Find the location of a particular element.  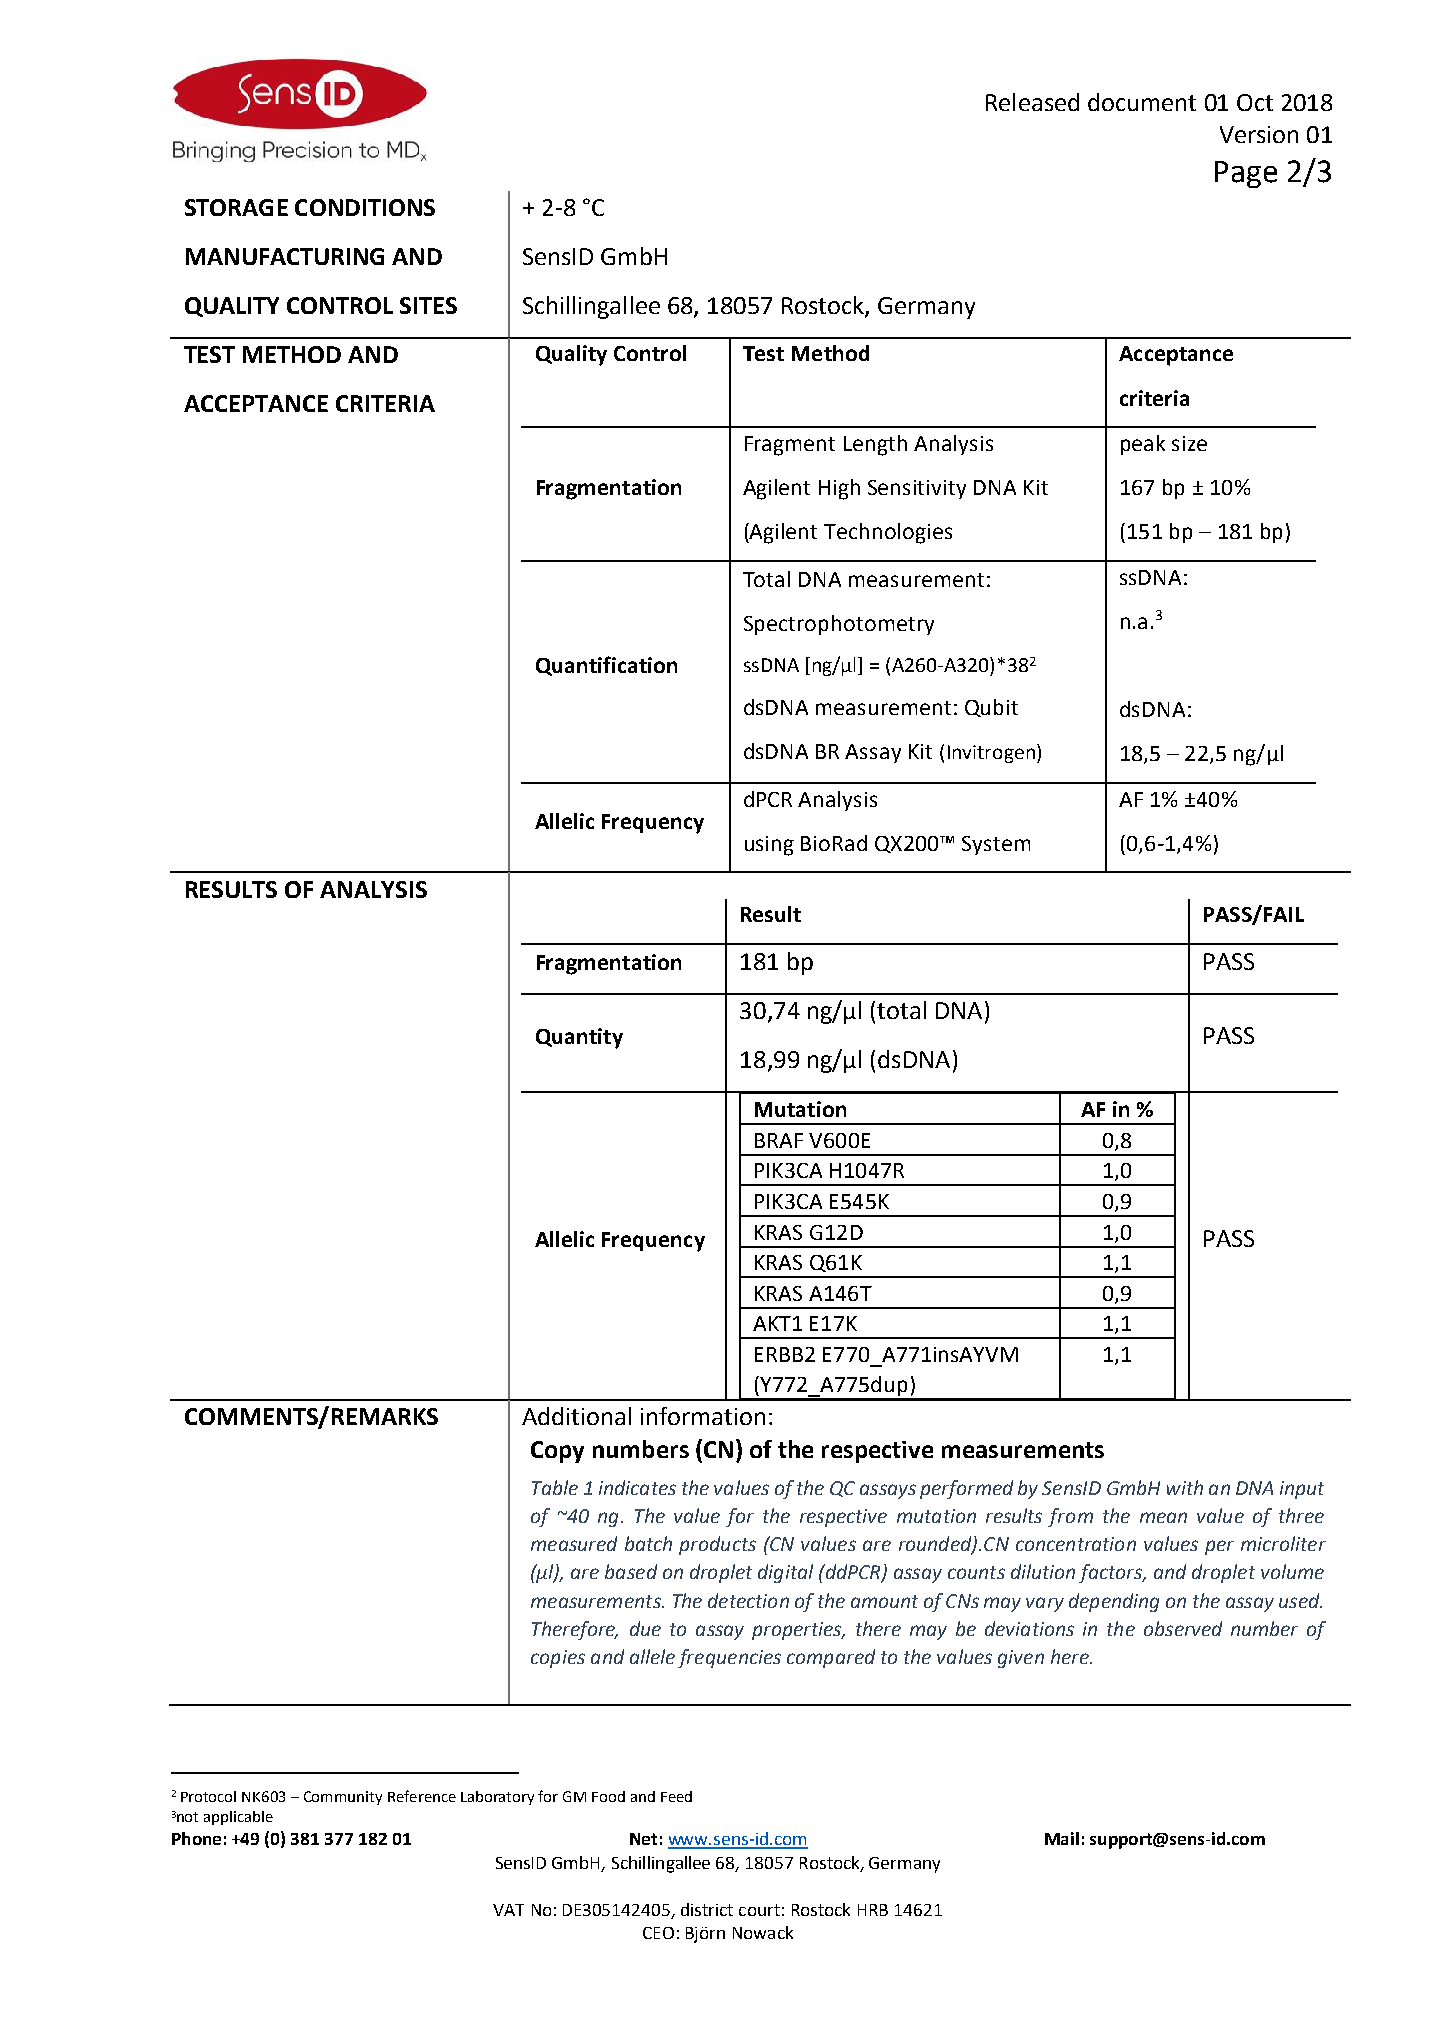

Qubit is located at coordinates (991, 708).
